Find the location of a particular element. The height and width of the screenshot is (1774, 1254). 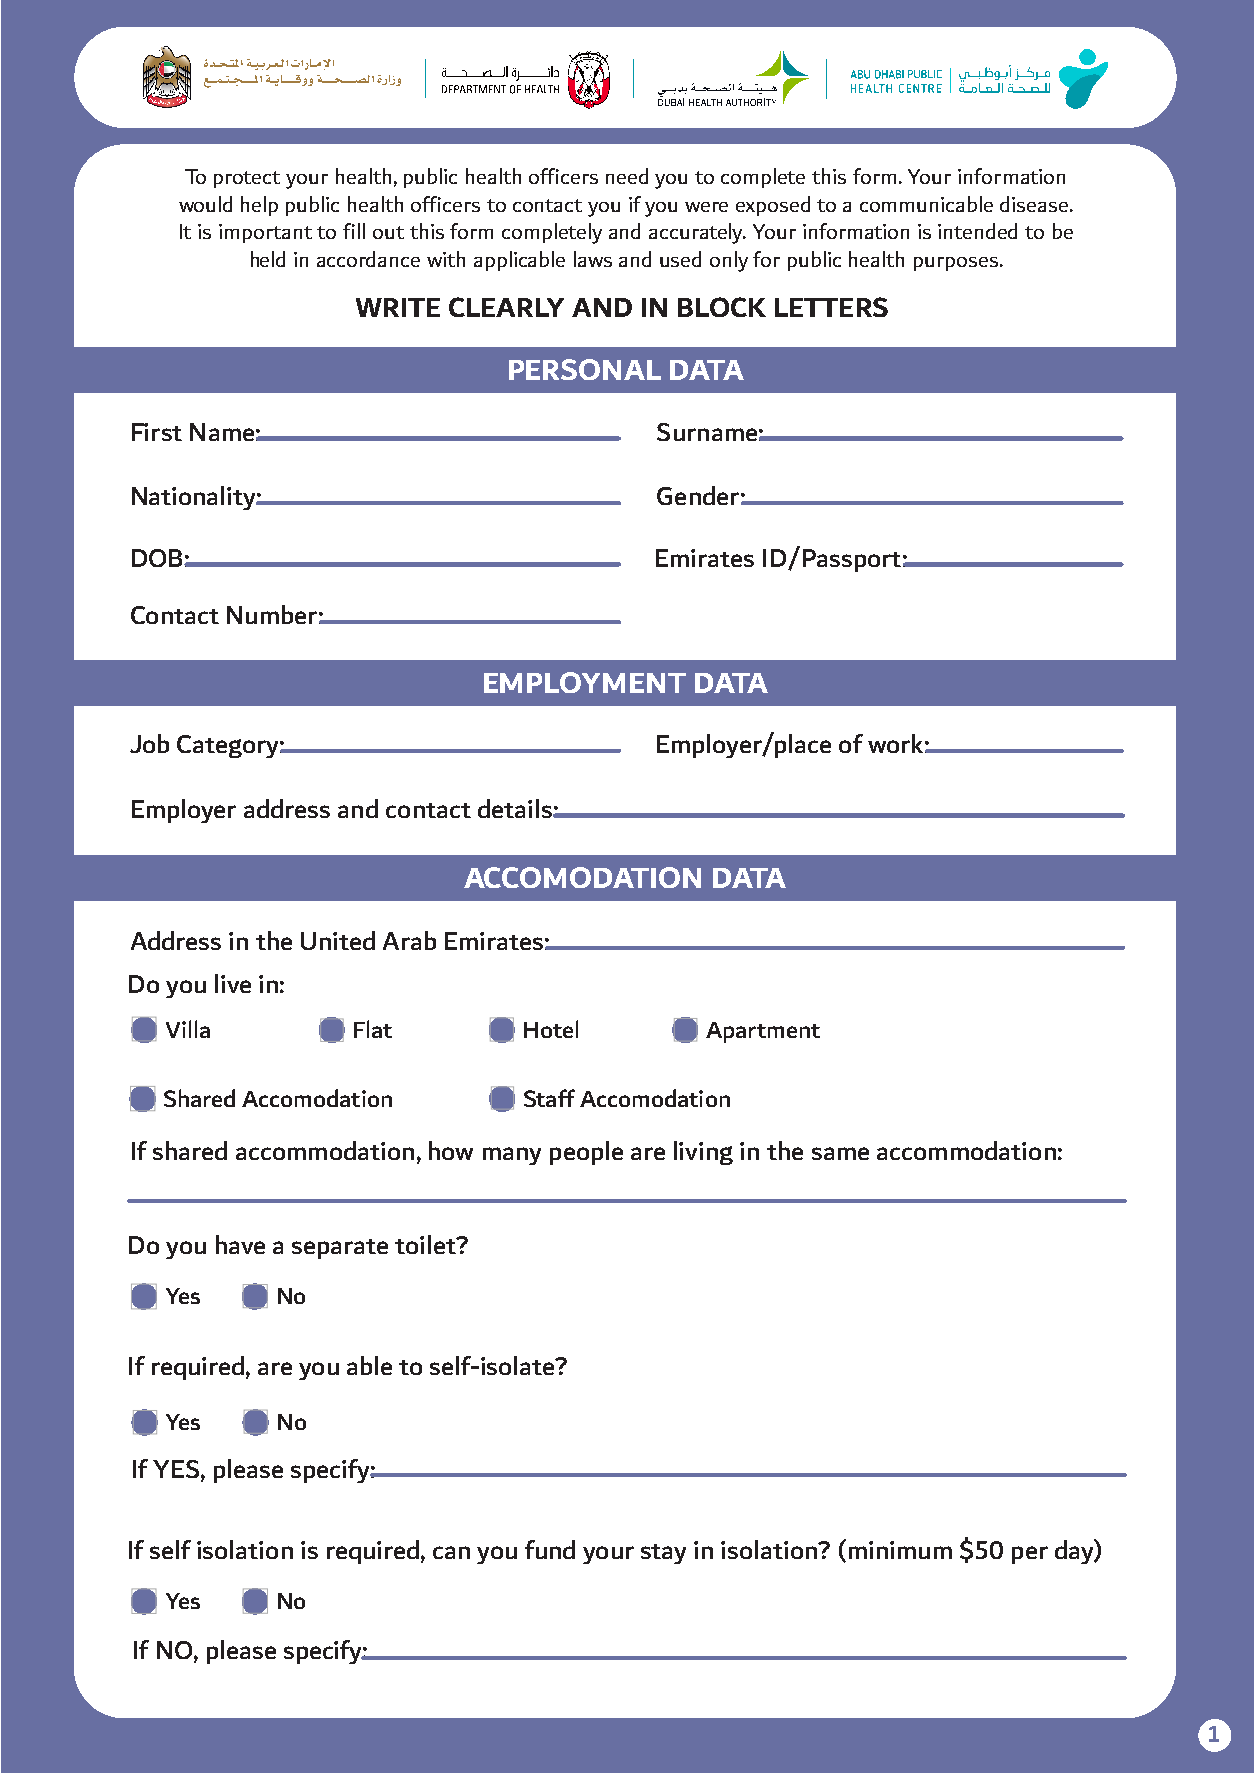

EMPLOYMENT is located at coordinates (585, 682).
